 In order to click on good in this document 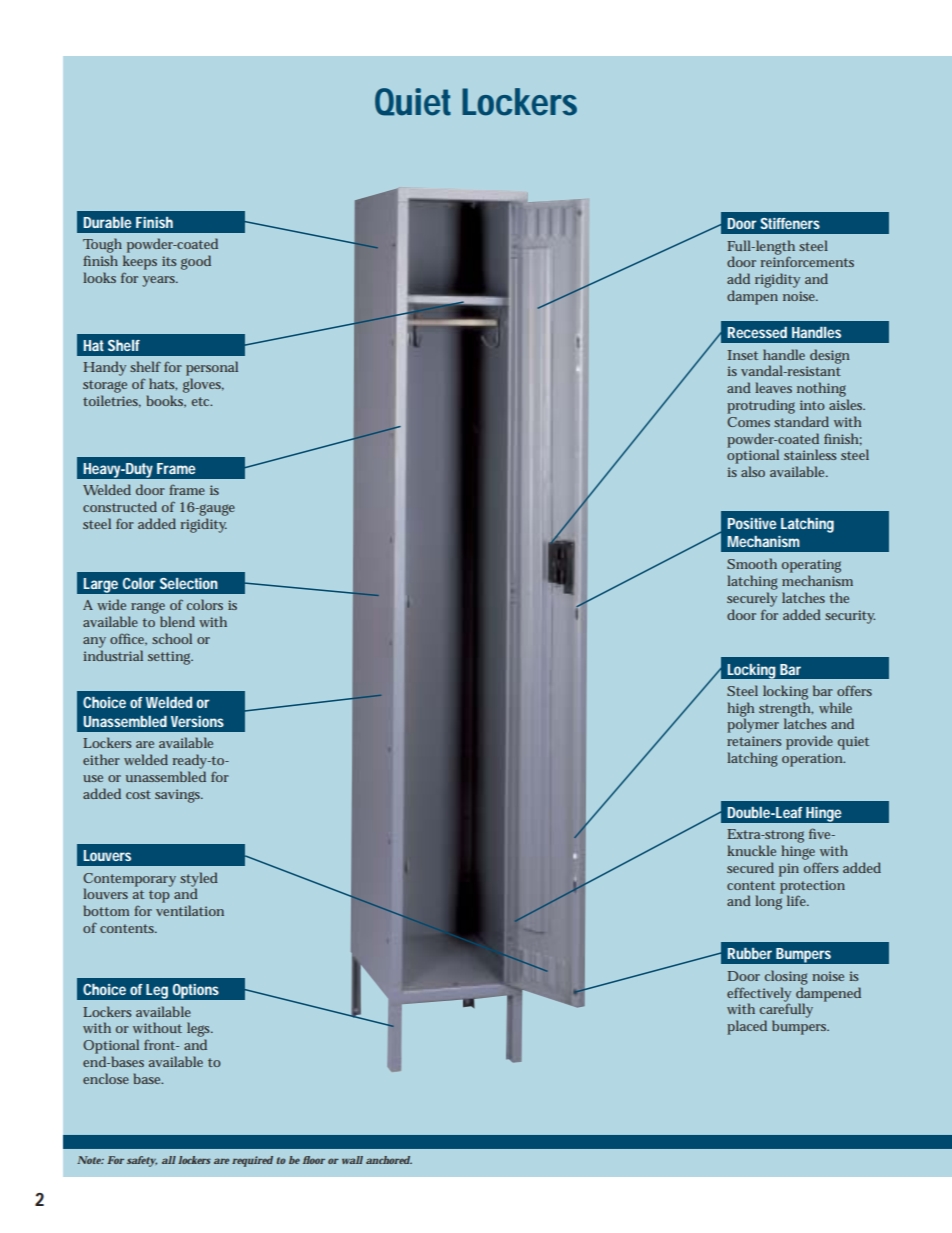, I will do `click(196, 262)`.
